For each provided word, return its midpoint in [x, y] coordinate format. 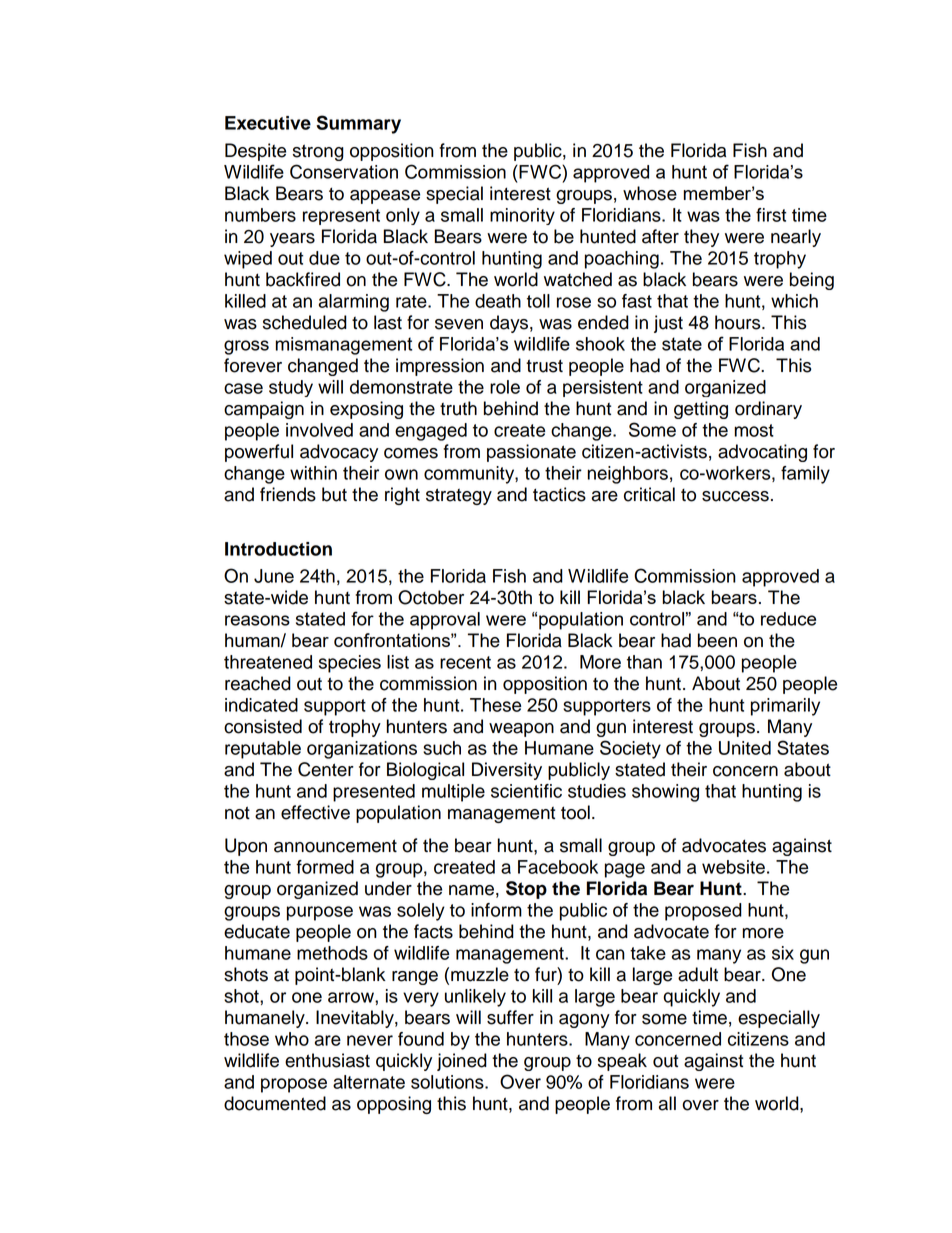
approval [445, 621]
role [505, 387]
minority [522, 216]
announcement [335, 846]
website [733, 867]
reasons [257, 620]
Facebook [558, 867]
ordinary [768, 410]
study [291, 388]
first [771, 215]
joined [462, 1062]
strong [318, 152]
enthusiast [327, 1060]
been [717, 640]
